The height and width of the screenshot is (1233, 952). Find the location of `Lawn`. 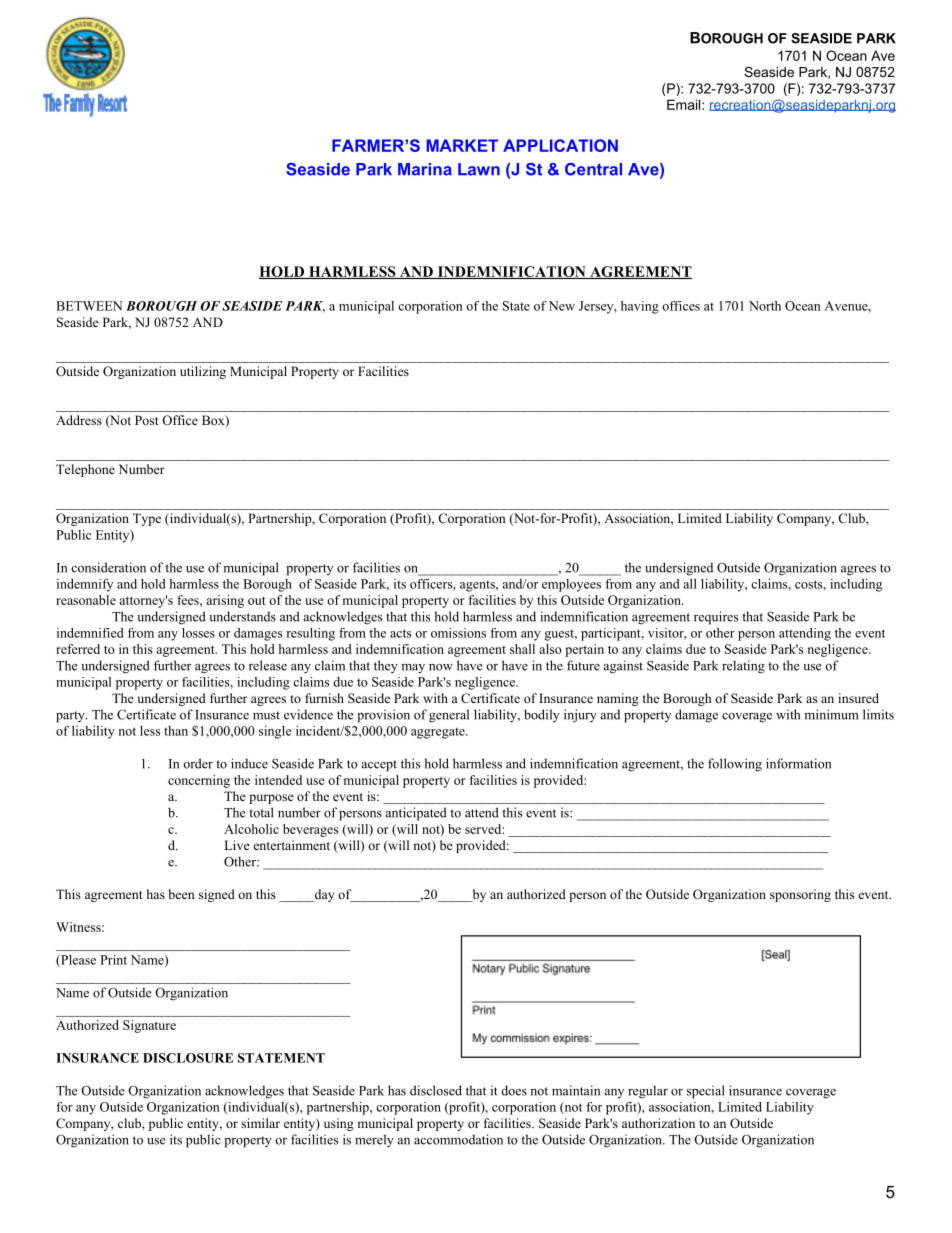

Lawn is located at coordinates (479, 169).
